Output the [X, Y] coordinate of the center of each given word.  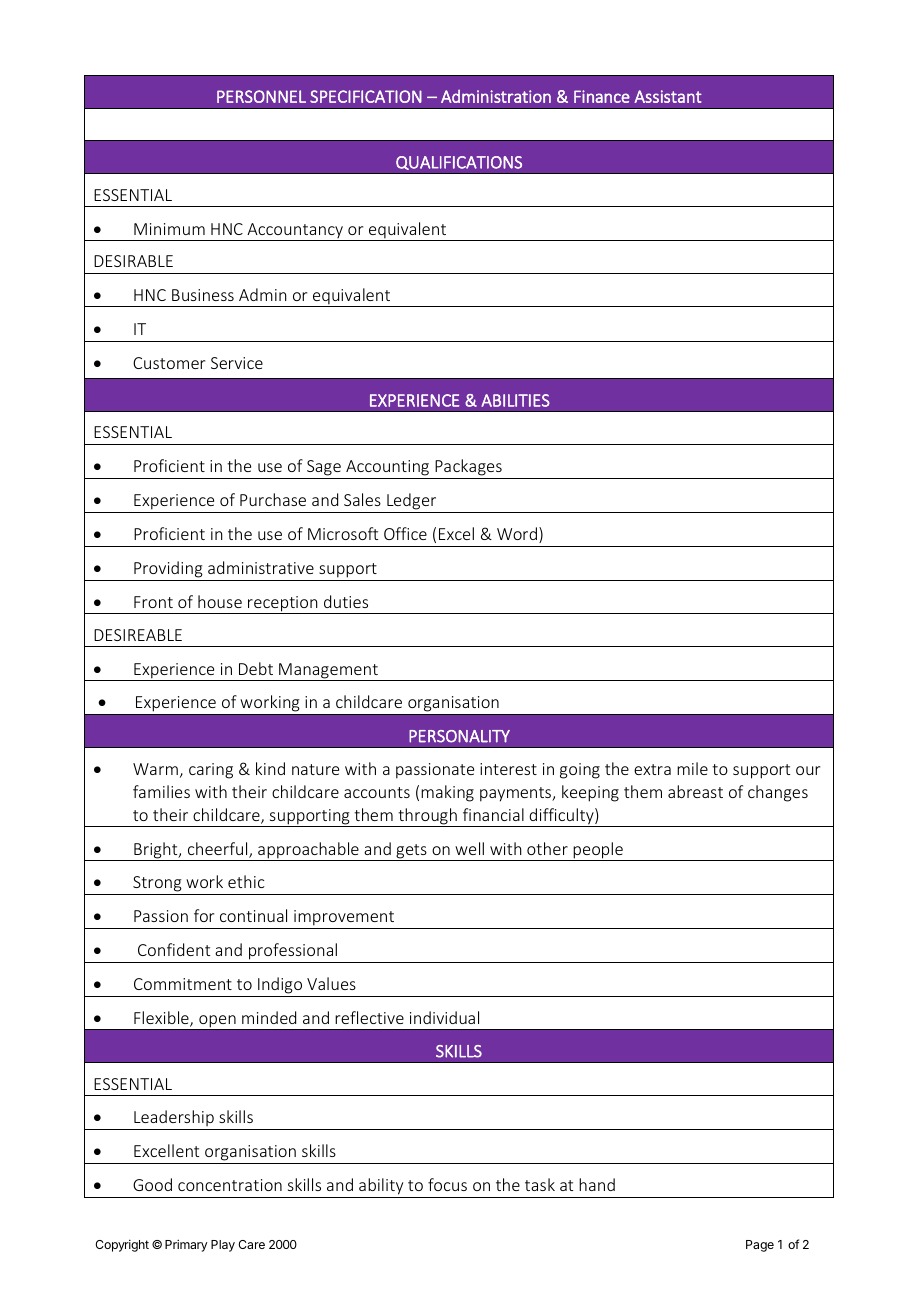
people [598, 851]
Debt [256, 668]
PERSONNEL [261, 96]
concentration [230, 1185]
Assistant [668, 96]
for [204, 915]
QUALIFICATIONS [459, 163]
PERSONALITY [459, 736]
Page [760, 1246]
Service [237, 363]
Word [517, 533]
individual [444, 1017]
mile [692, 768]
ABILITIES [515, 400]
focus [447, 1184]
